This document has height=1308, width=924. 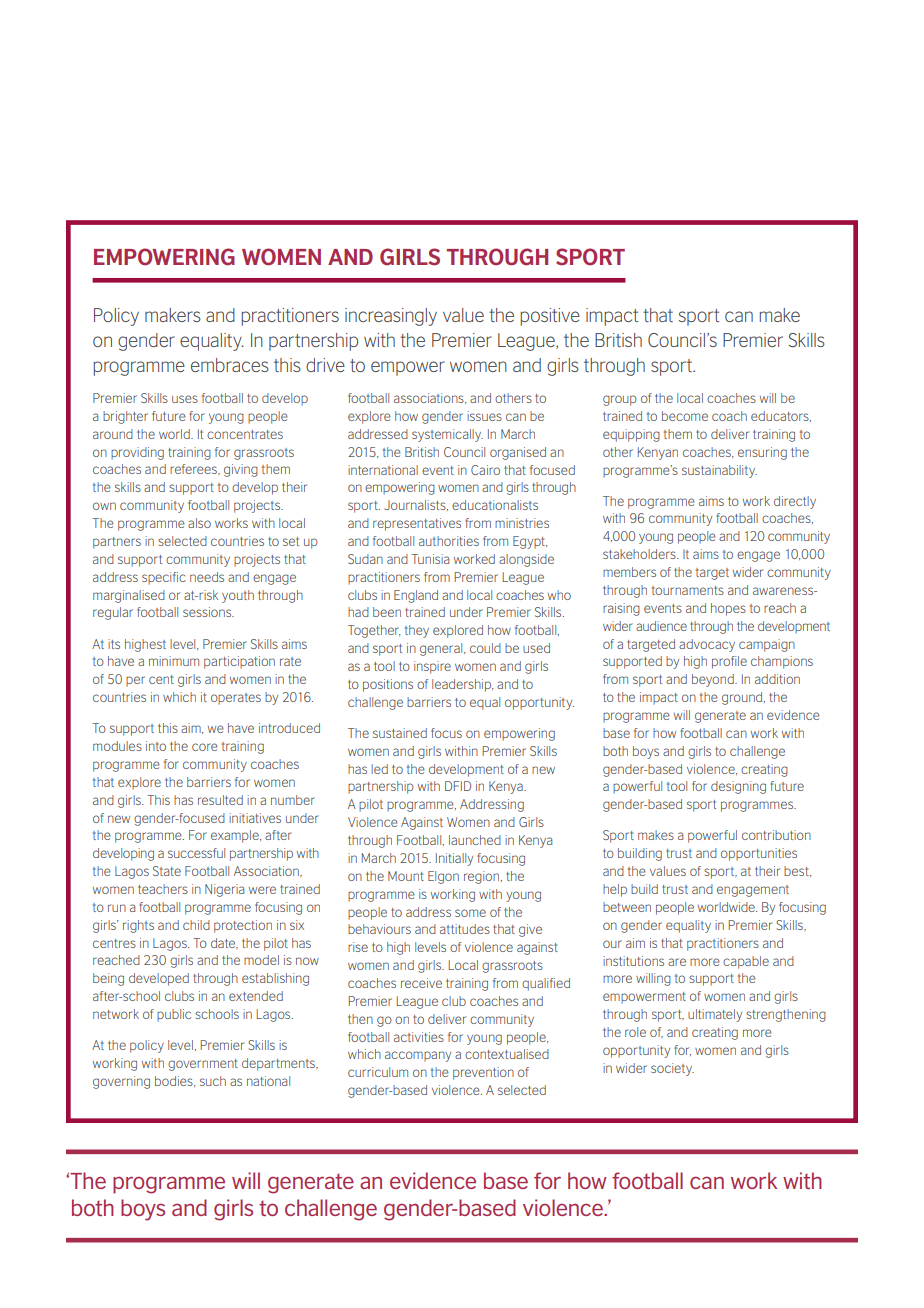 What do you see at coordinates (430, 559) in the document?
I see `Tunisia` at bounding box center [430, 559].
